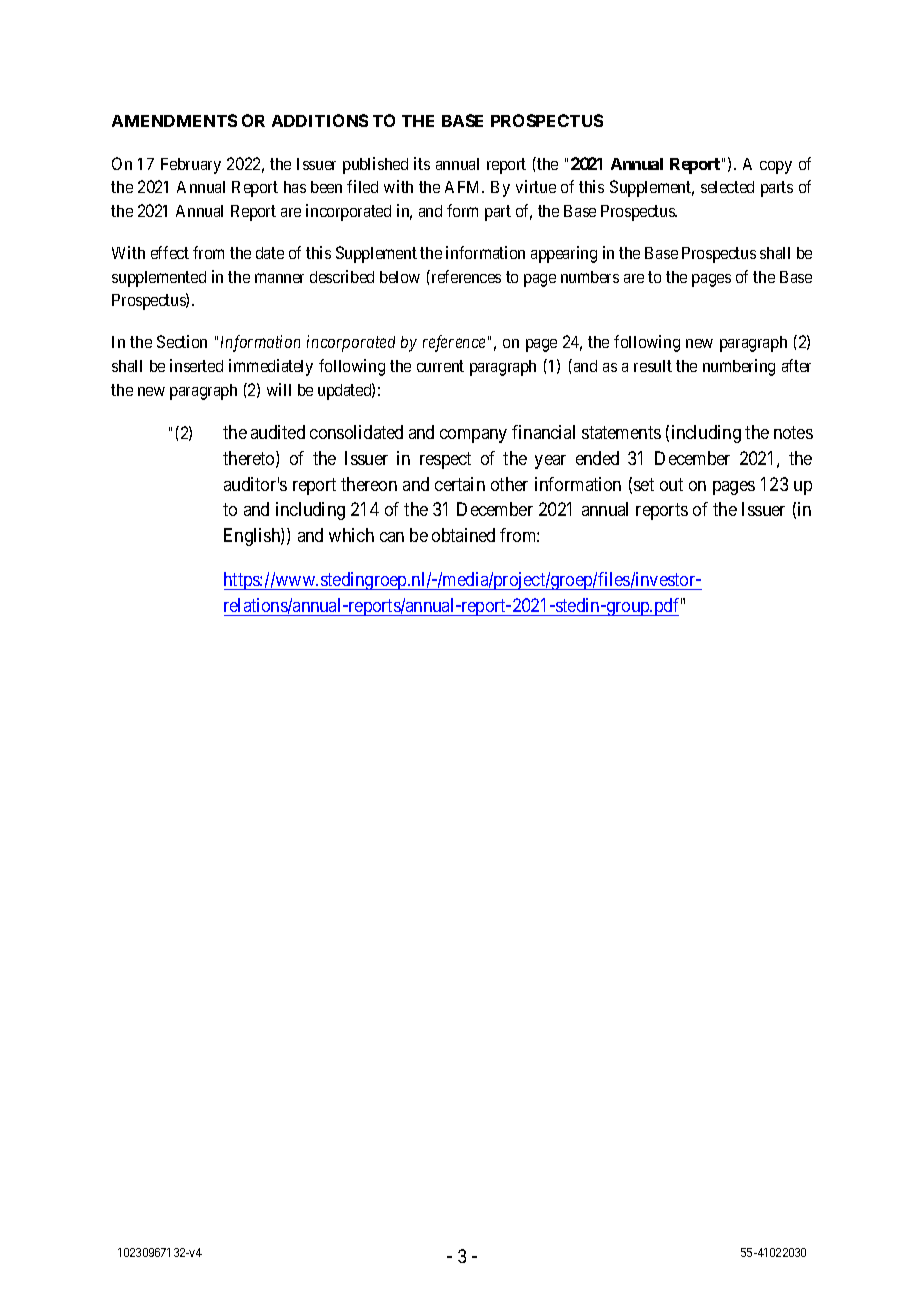  Describe the element at coordinates (170, 252) in the screenshot. I see `effect` at that location.
